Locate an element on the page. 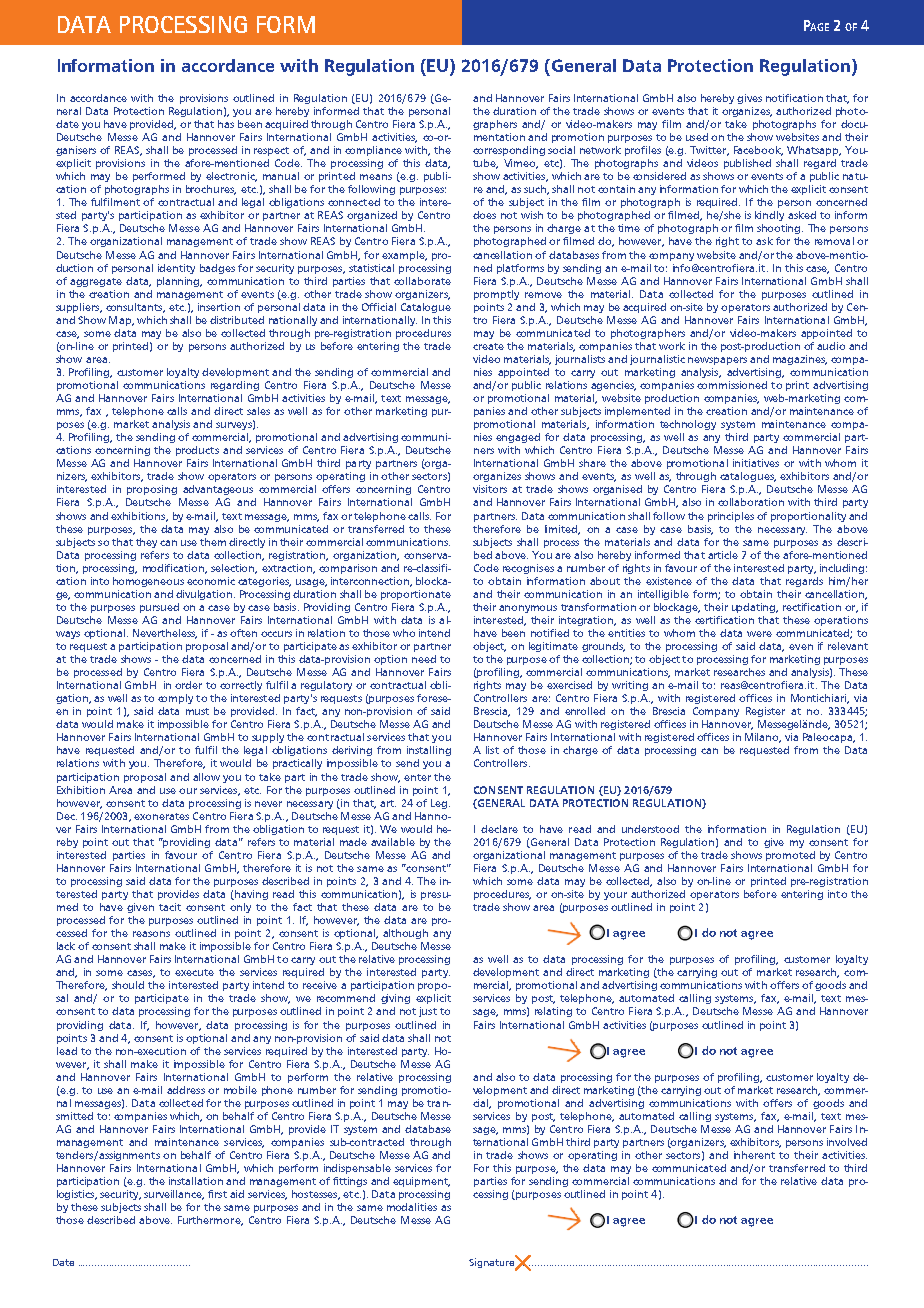 The image size is (924, 1308). equipment is located at coordinates (421, 1182).
